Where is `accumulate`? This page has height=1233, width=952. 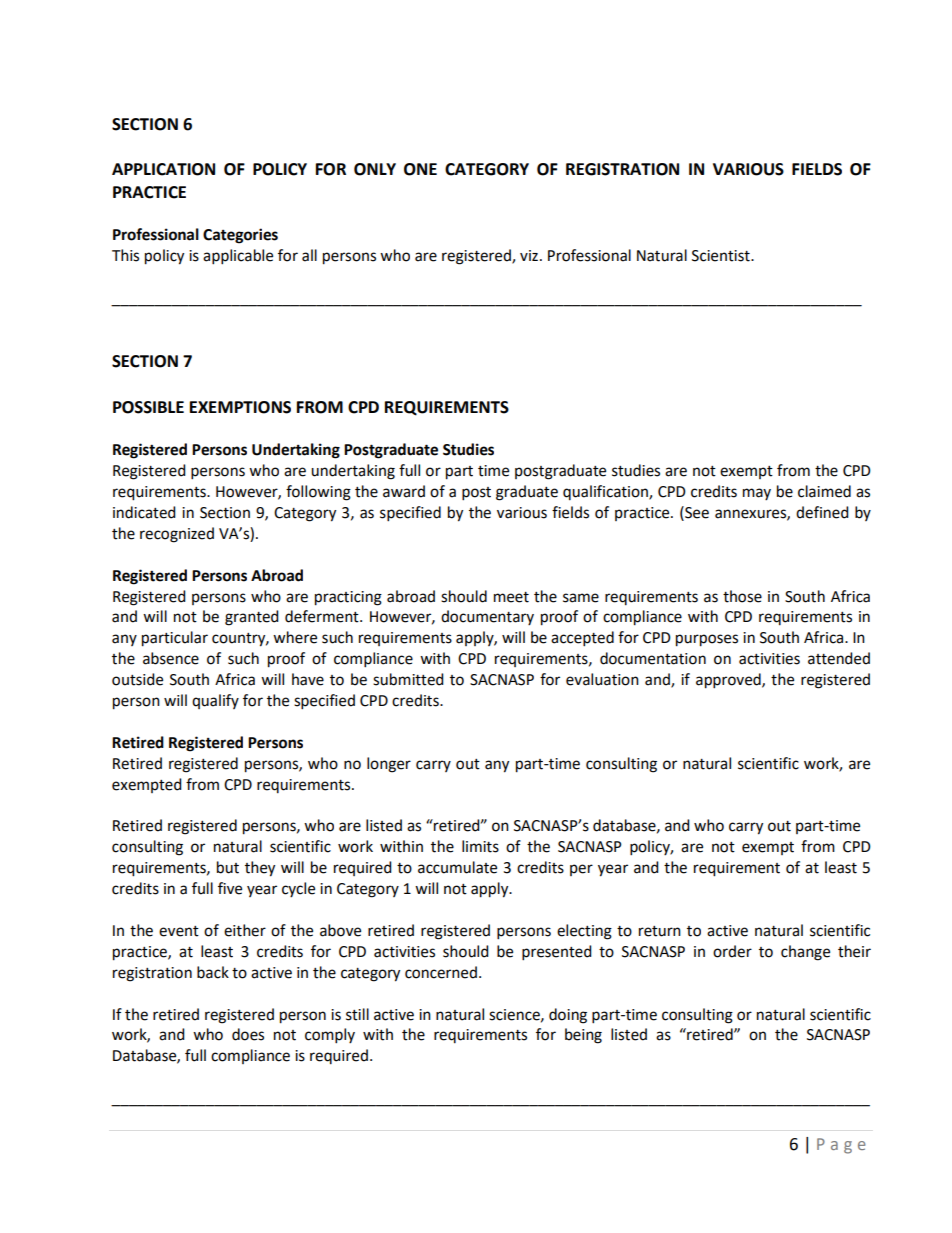 accumulate is located at coordinates (457, 867).
